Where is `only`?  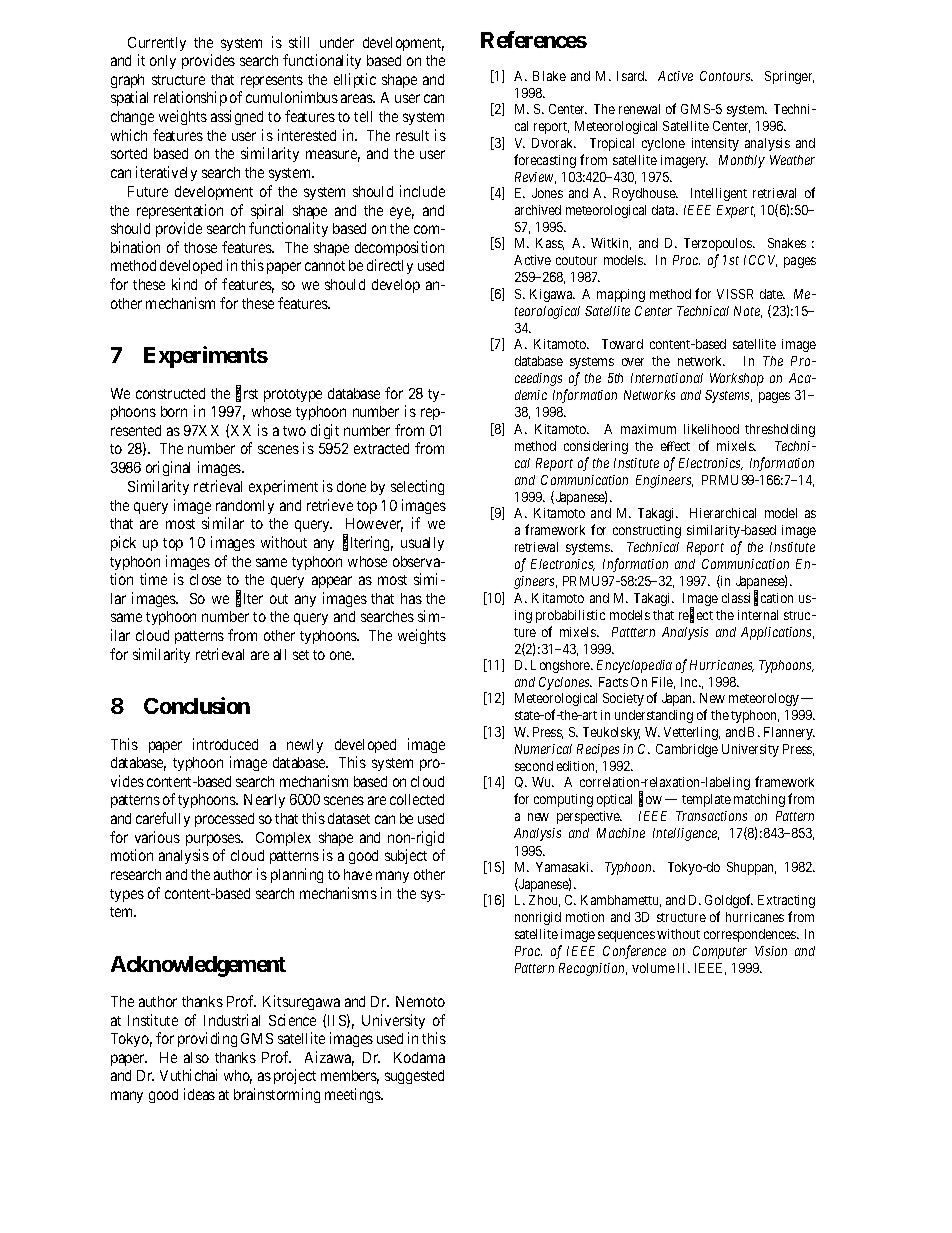
only is located at coordinates (163, 62).
